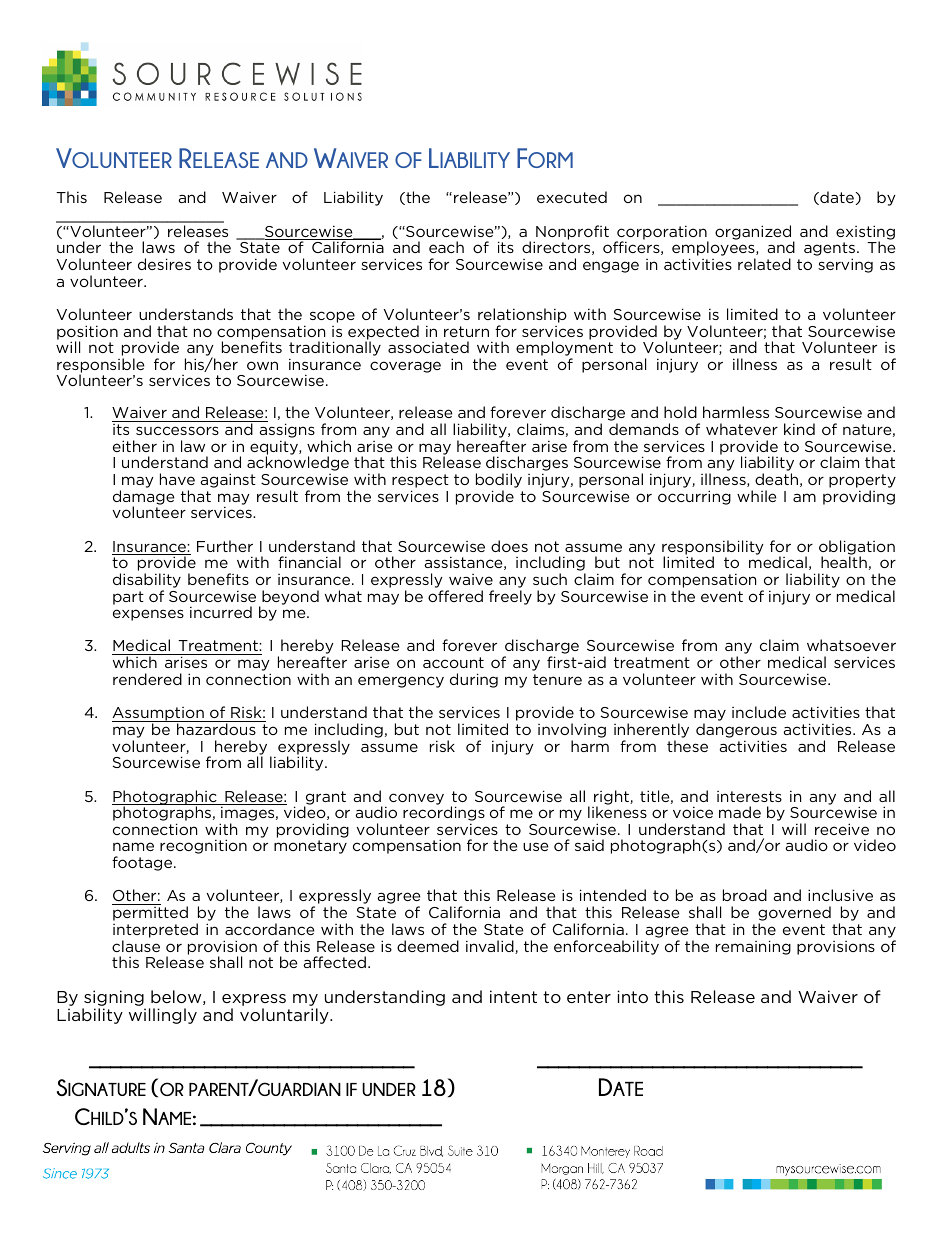 This page has height=1233, width=952. Describe the element at coordinates (844, 562) in the page. I see `health` at that location.
